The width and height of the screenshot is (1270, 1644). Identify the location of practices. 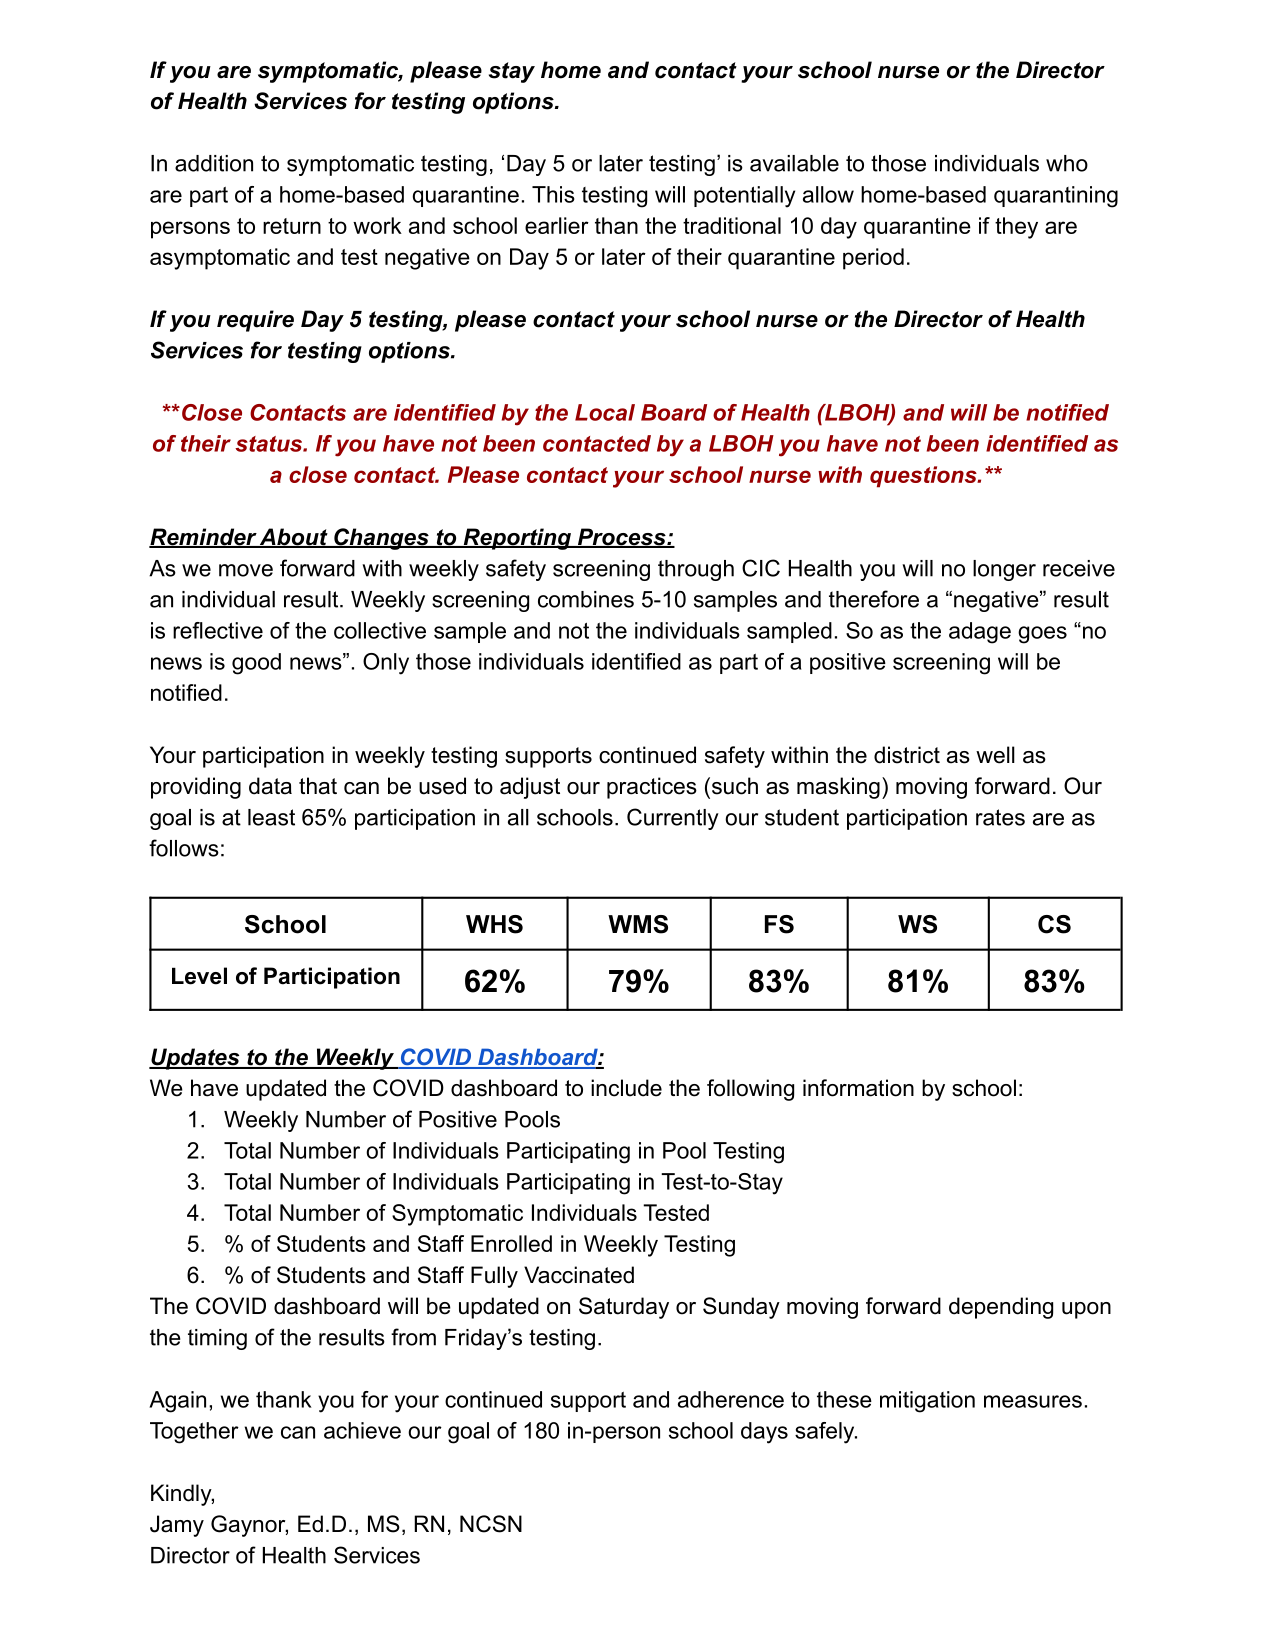
(652, 788).
